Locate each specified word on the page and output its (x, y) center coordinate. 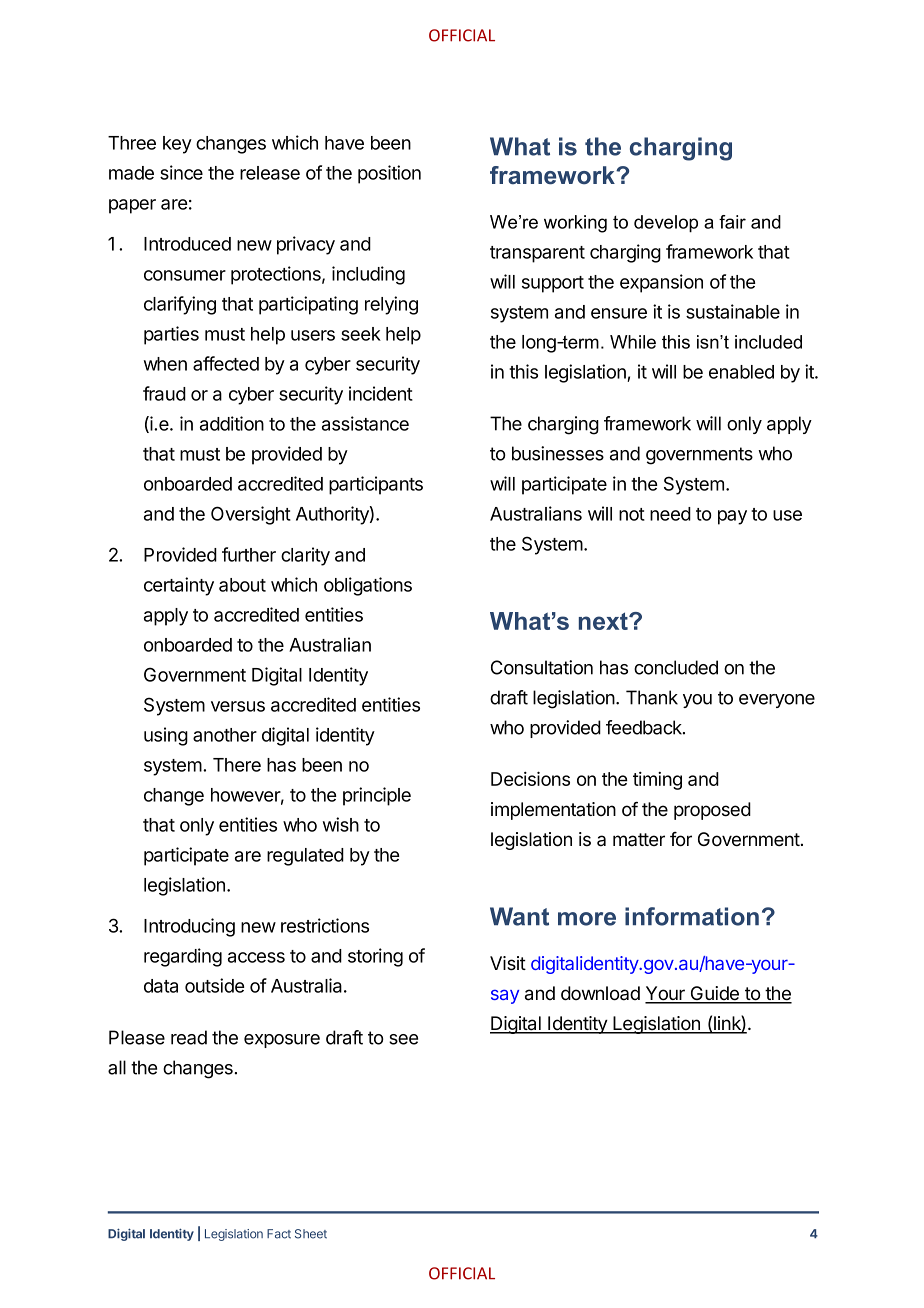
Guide (714, 994)
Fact (279, 1234)
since (181, 172)
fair (732, 222)
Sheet (311, 1234)
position (389, 174)
